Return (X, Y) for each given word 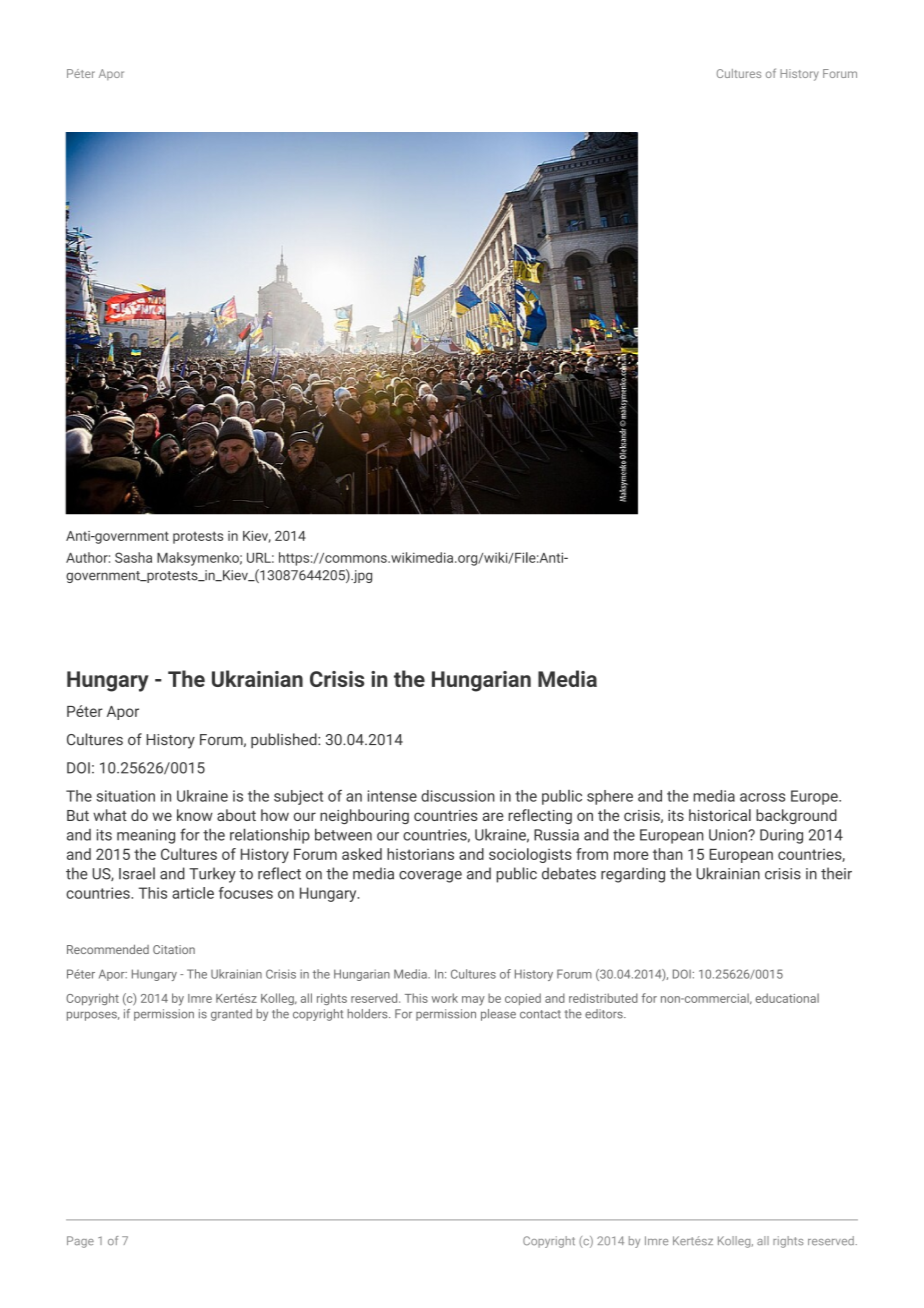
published (285, 740)
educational (787, 998)
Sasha (133, 557)
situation (125, 796)
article (193, 893)
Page (80, 1242)
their (836, 873)
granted (231, 1015)
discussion (458, 796)
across (762, 797)
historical (720, 815)
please (498, 1015)
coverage (430, 877)
